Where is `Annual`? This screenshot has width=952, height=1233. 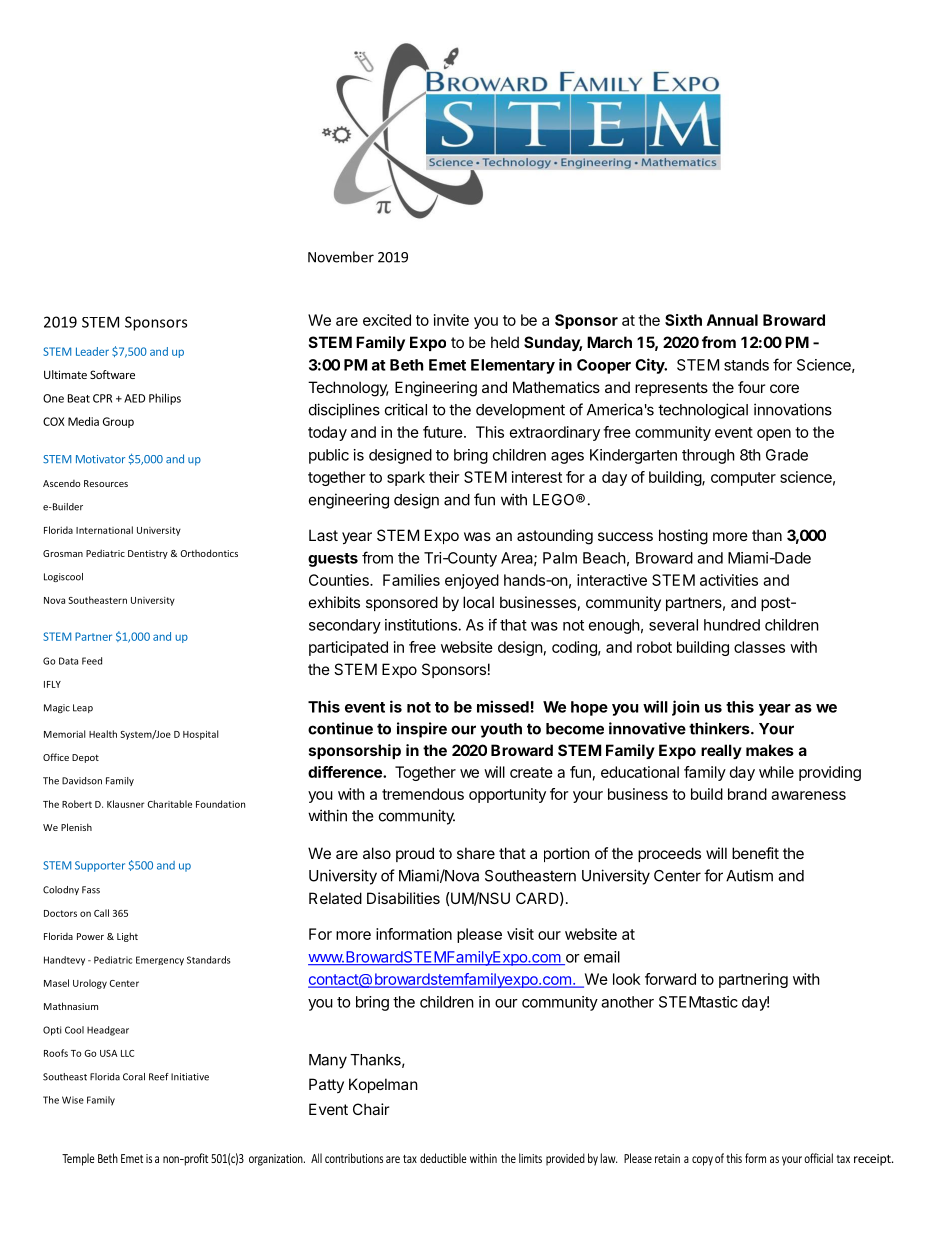
Annual is located at coordinates (732, 320).
